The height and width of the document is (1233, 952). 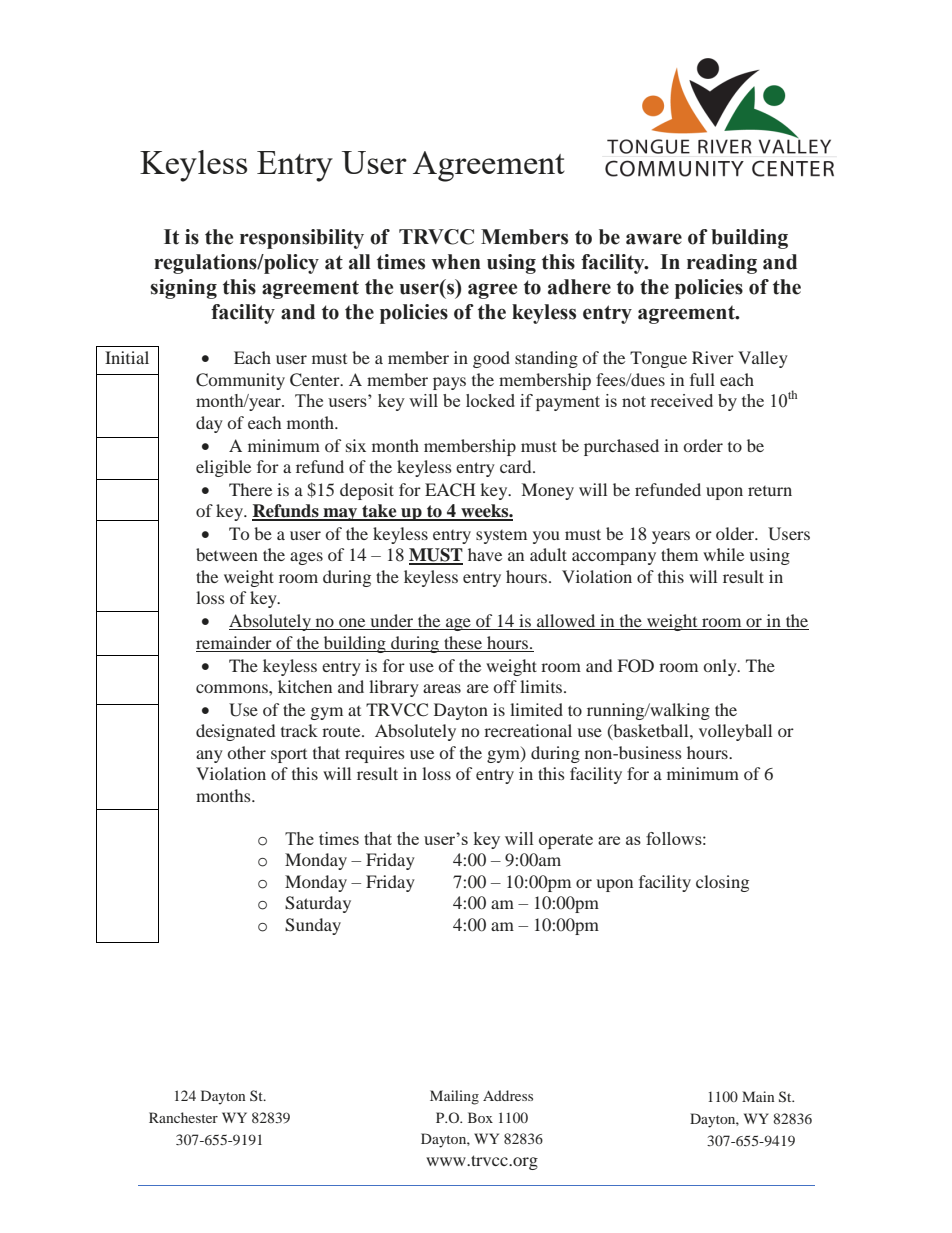 I want to click on signing, so click(x=183, y=289).
